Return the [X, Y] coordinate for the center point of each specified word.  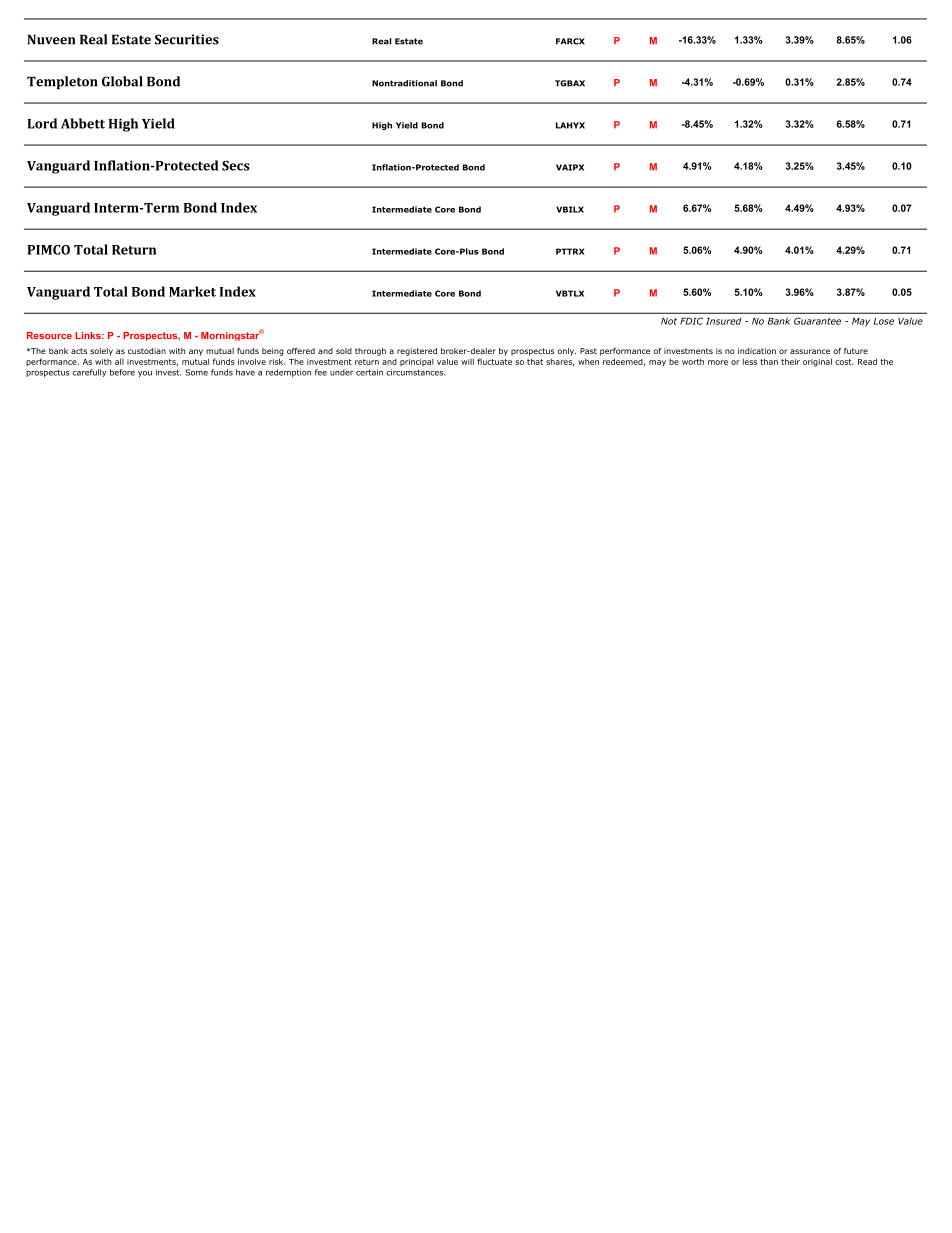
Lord [42, 123]
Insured [723, 321]
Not [669, 321]
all [119, 361]
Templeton [62, 83]
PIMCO [48, 250]
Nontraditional [404, 83]
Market [192, 291]
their [790, 361]
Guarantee [817, 321]
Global [122, 81]
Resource [49, 335]
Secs [236, 166]
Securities [187, 39]
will [467, 361]
